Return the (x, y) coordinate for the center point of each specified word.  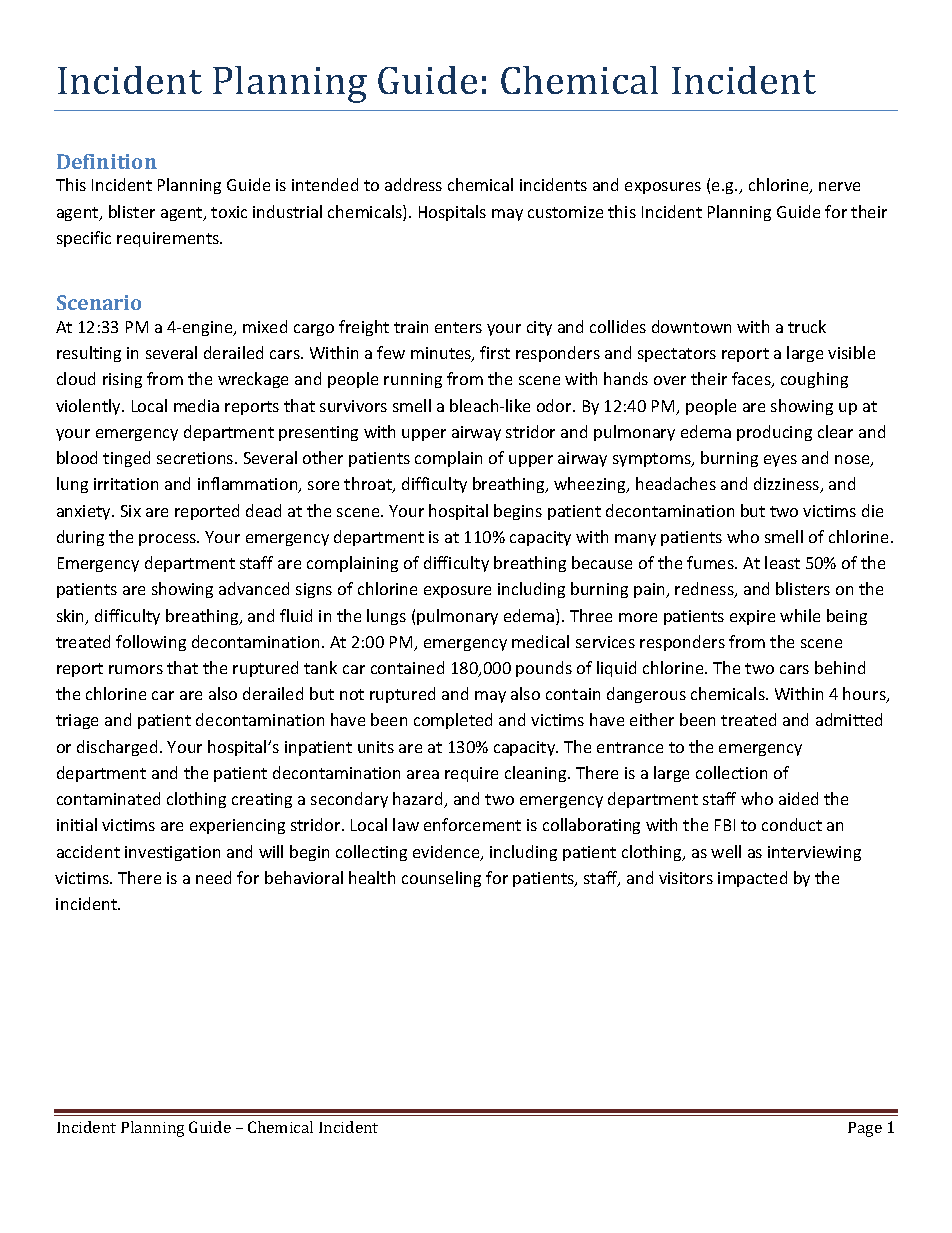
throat (369, 485)
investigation (172, 853)
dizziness (788, 485)
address (413, 184)
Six (131, 511)
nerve (839, 186)
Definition (107, 161)
